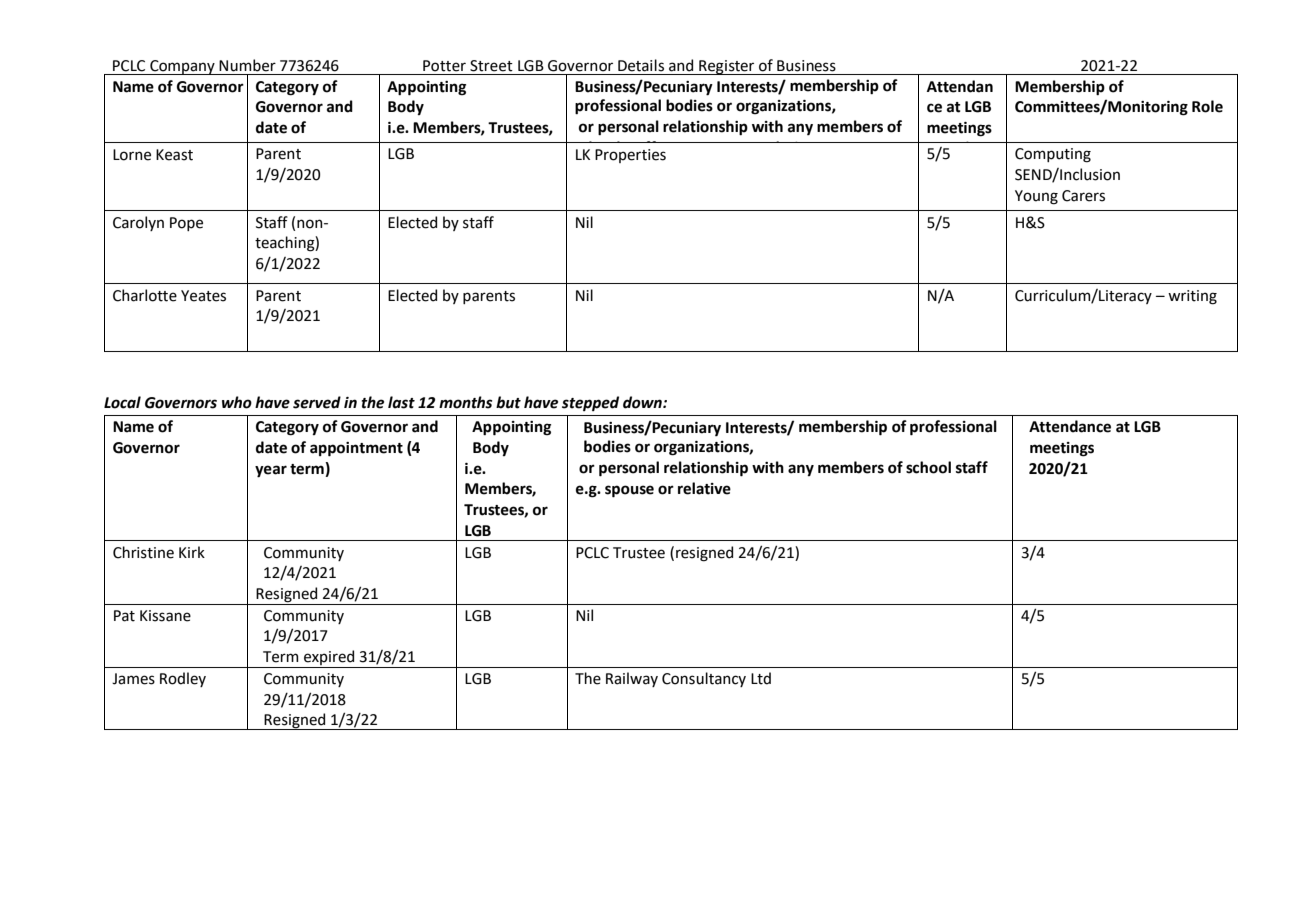 The height and width of the page is (924, 1307). What do you see at coordinates (1192, 297) in the page?
I see `writing` at bounding box center [1192, 297].
